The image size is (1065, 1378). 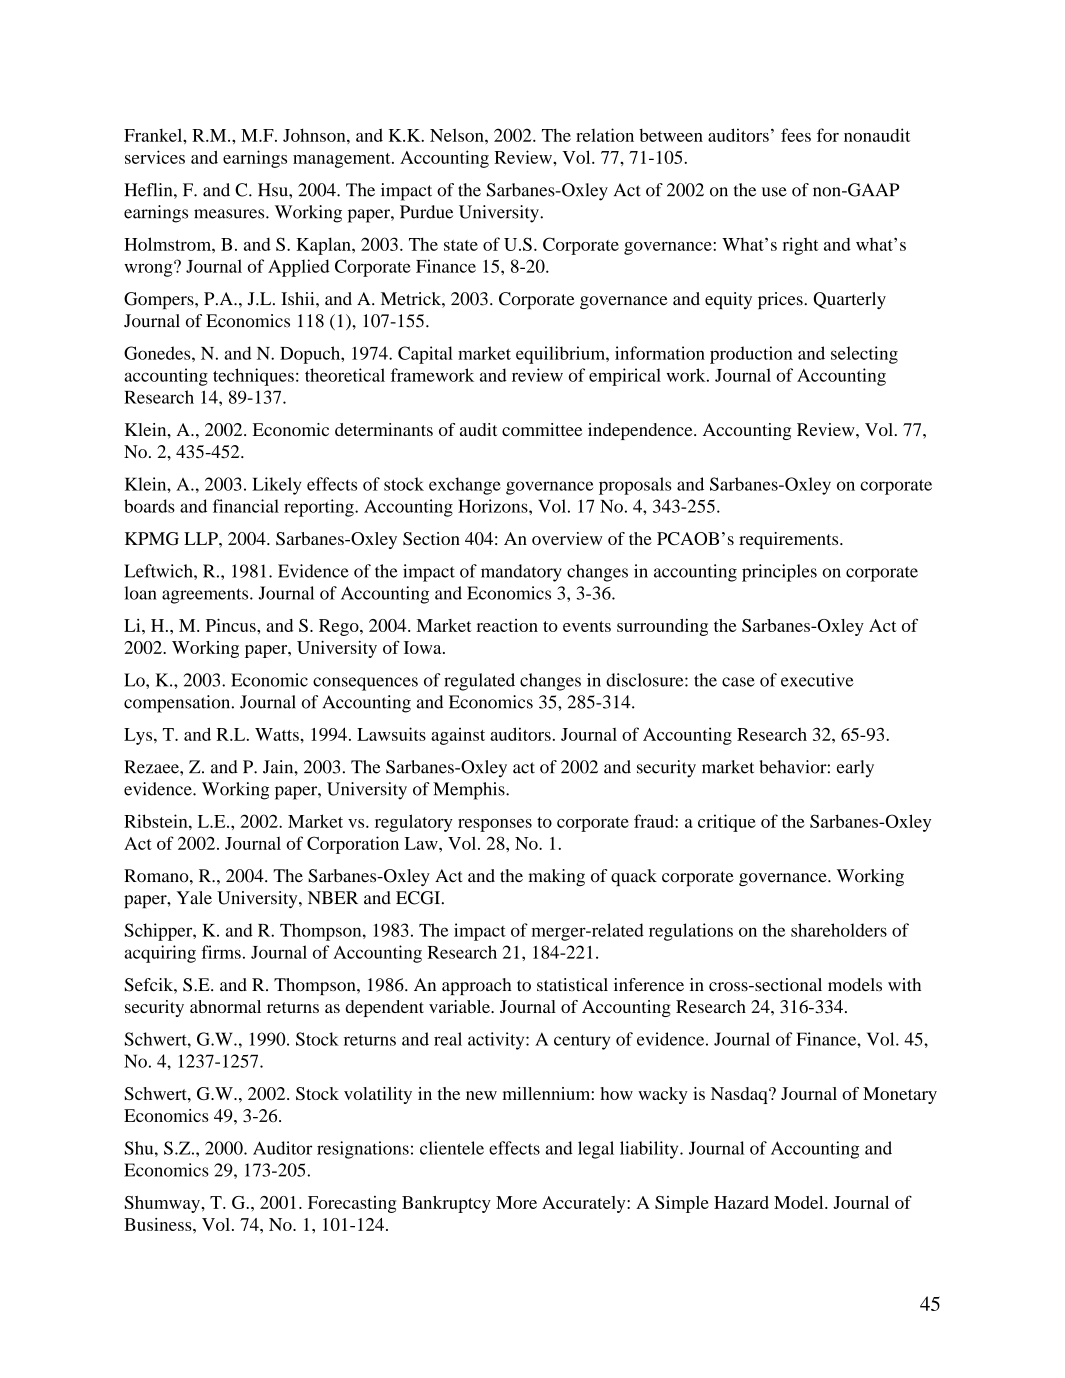 I want to click on More, so click(x=516, y=1202).
